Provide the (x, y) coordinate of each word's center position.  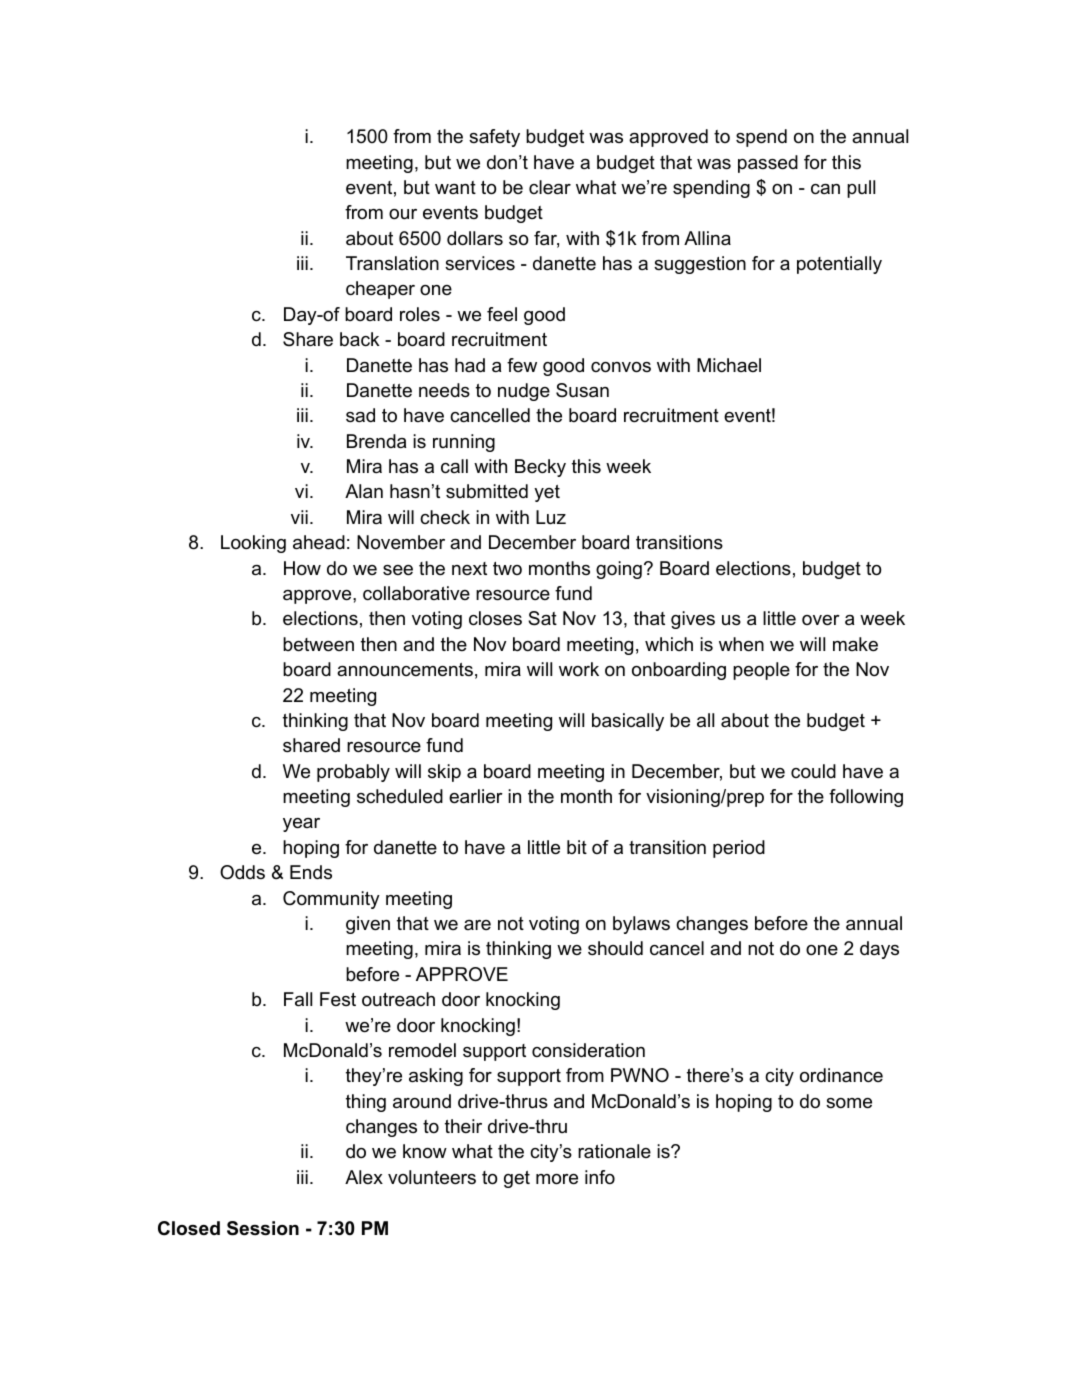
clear (550, 187)
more (557, 1179)
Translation (392, 263)
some (849, 1103)
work (579, 669)
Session (263, 1228)
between (318, 644)
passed (768, 164)
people (761, 671)
